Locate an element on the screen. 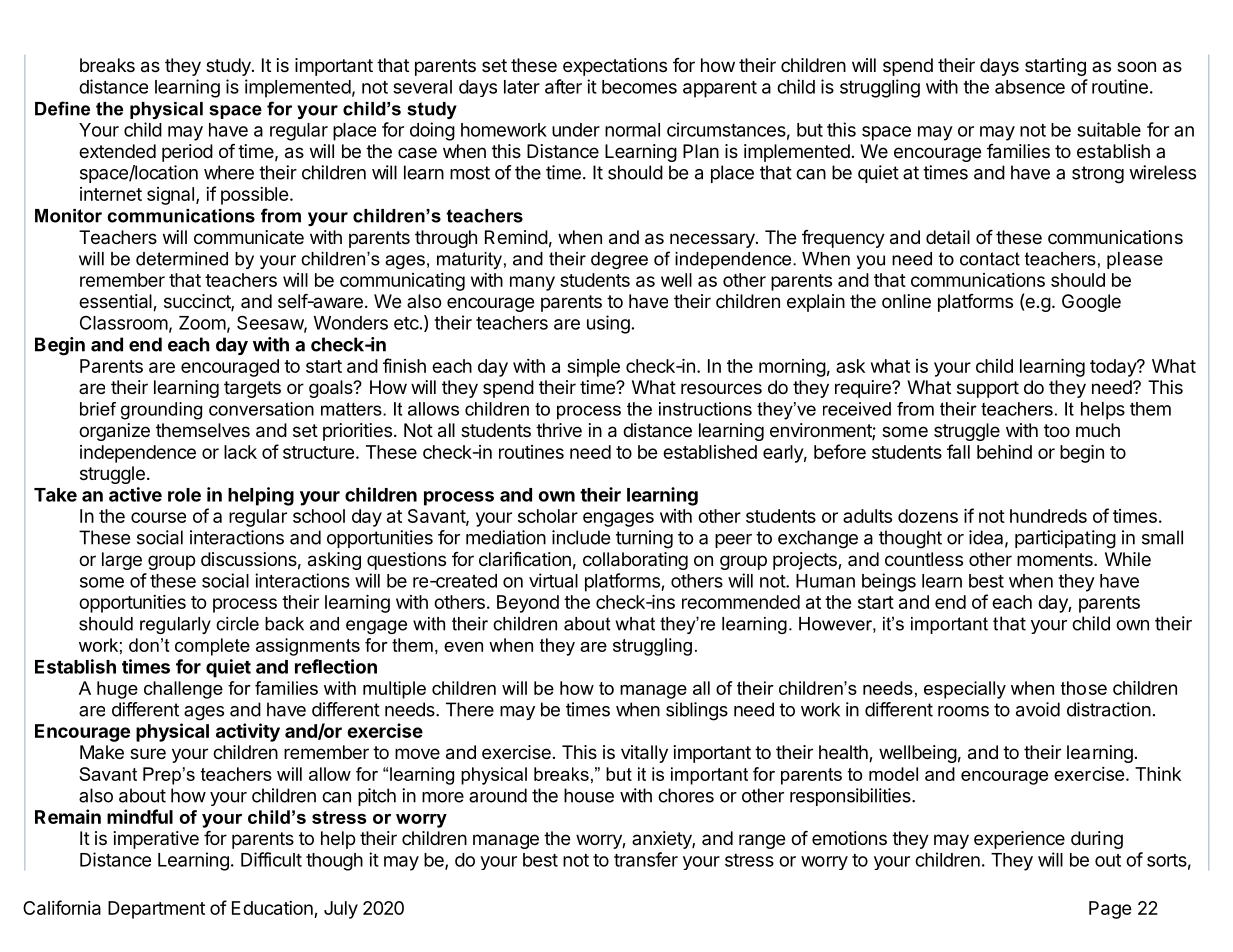 This screenshot has height=952, width=1233. absence is located at coordinates (1030, 87).
